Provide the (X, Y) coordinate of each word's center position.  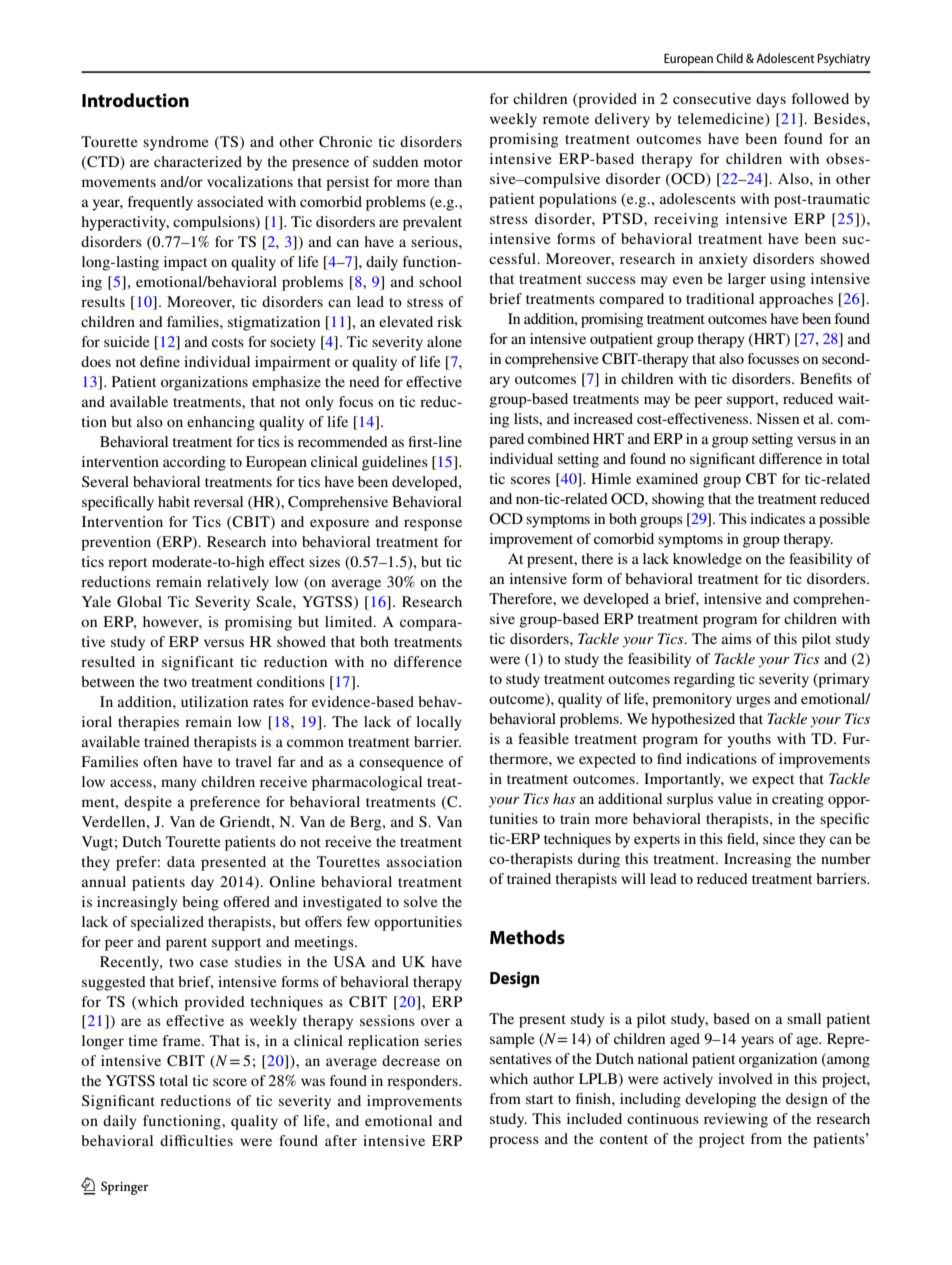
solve (420, 901)
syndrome (175, 143)
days (771, 100)
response (433, 525)
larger (747, 280)
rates (268, 702)
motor (443, 162)
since (779, 838)
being (200, 903)
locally (439, 723)
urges (753, 702)
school (440, 281)
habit (174, 501)
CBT (761, 479)
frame (183, 1040)
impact (185, 263)
